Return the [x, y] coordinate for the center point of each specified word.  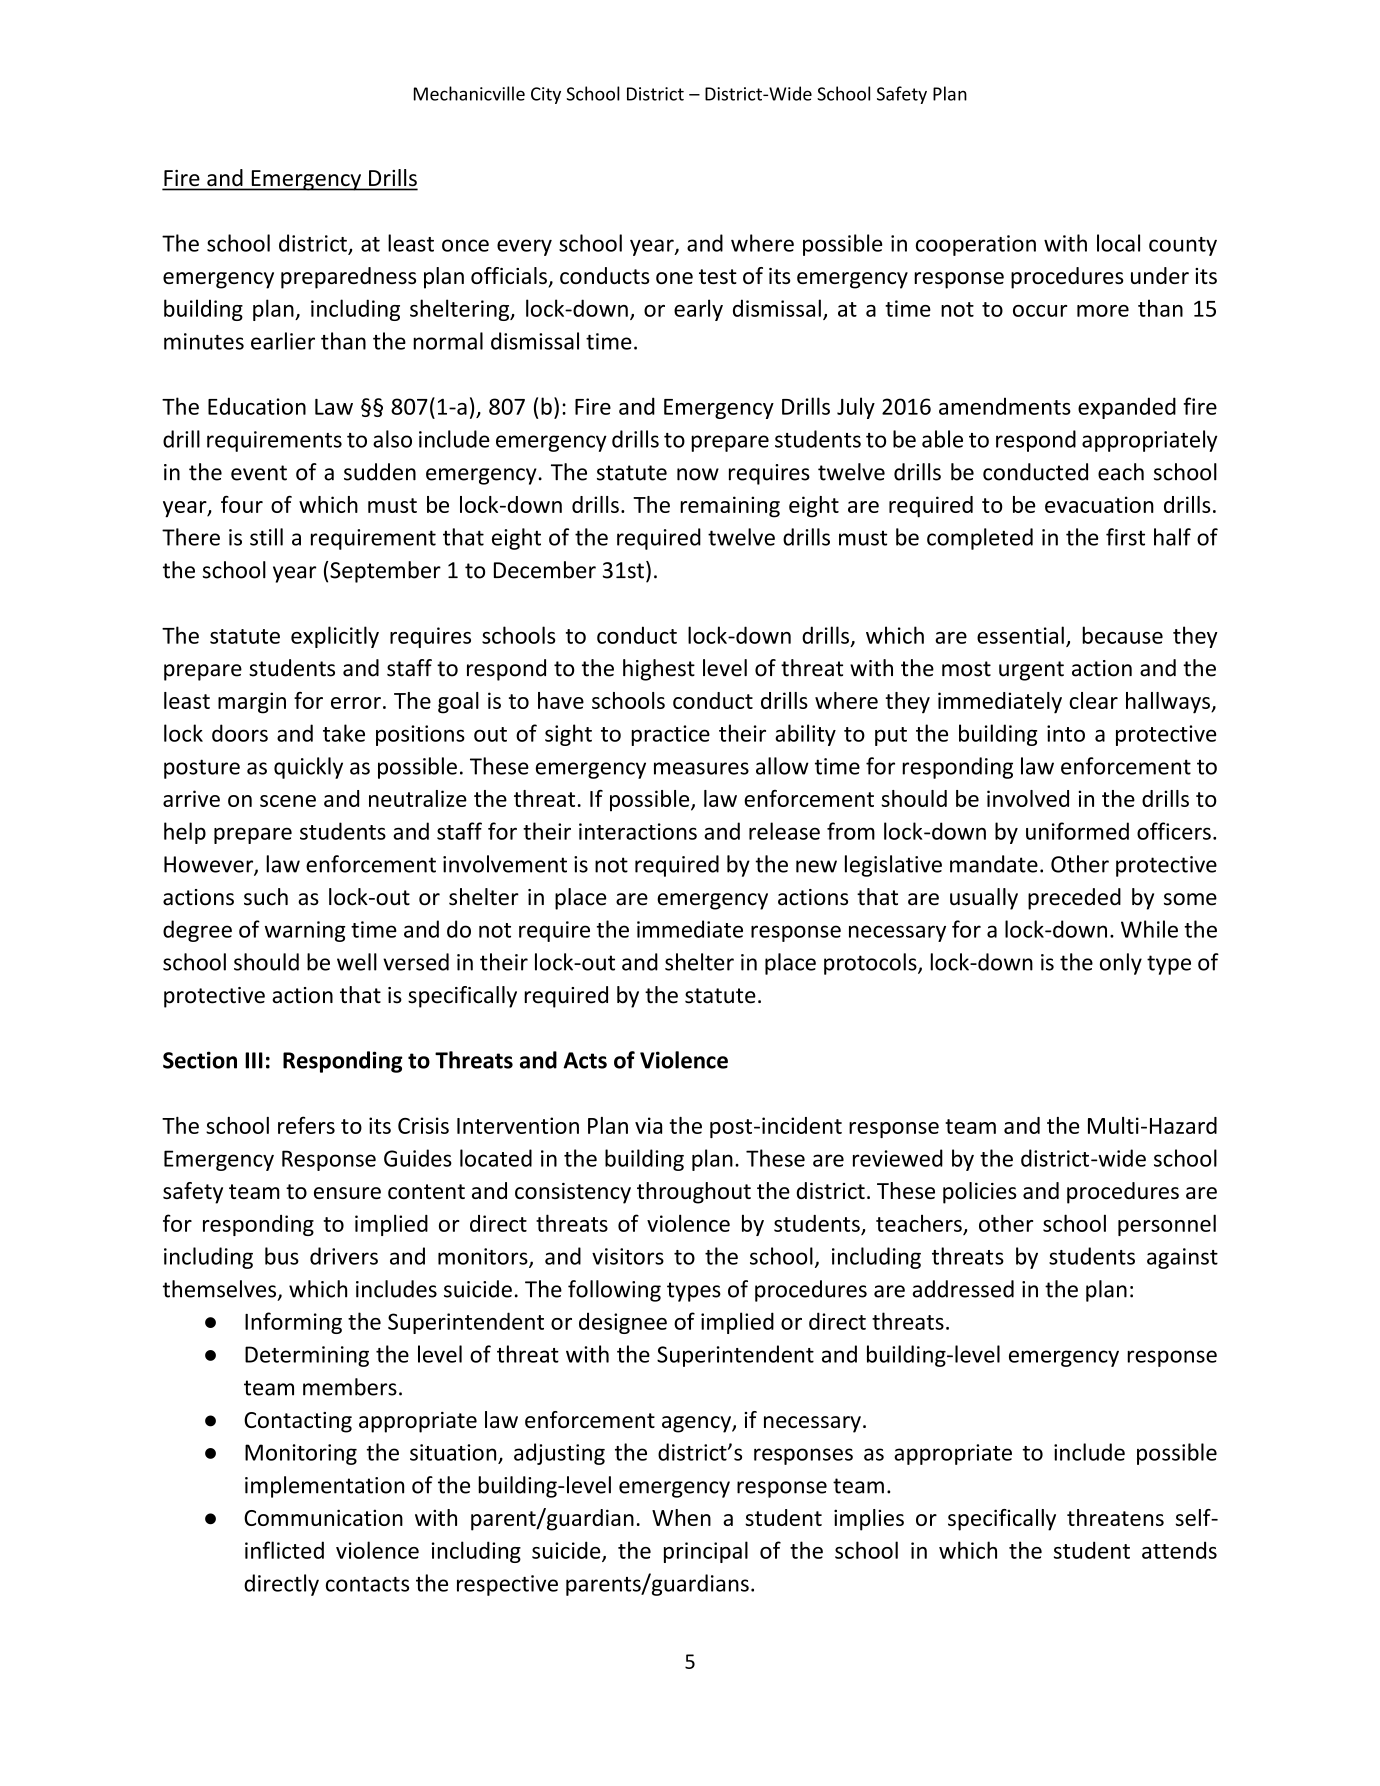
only [1121, 964]
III [254, 1060]
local [1118, 243]
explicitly [335, 637]
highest [659, 670]
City [546, 95]
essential [1020, 635]
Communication [323, 1517]
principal [706, 1552]
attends [1179, 1550]
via [648, 1125]
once [465, 245]
